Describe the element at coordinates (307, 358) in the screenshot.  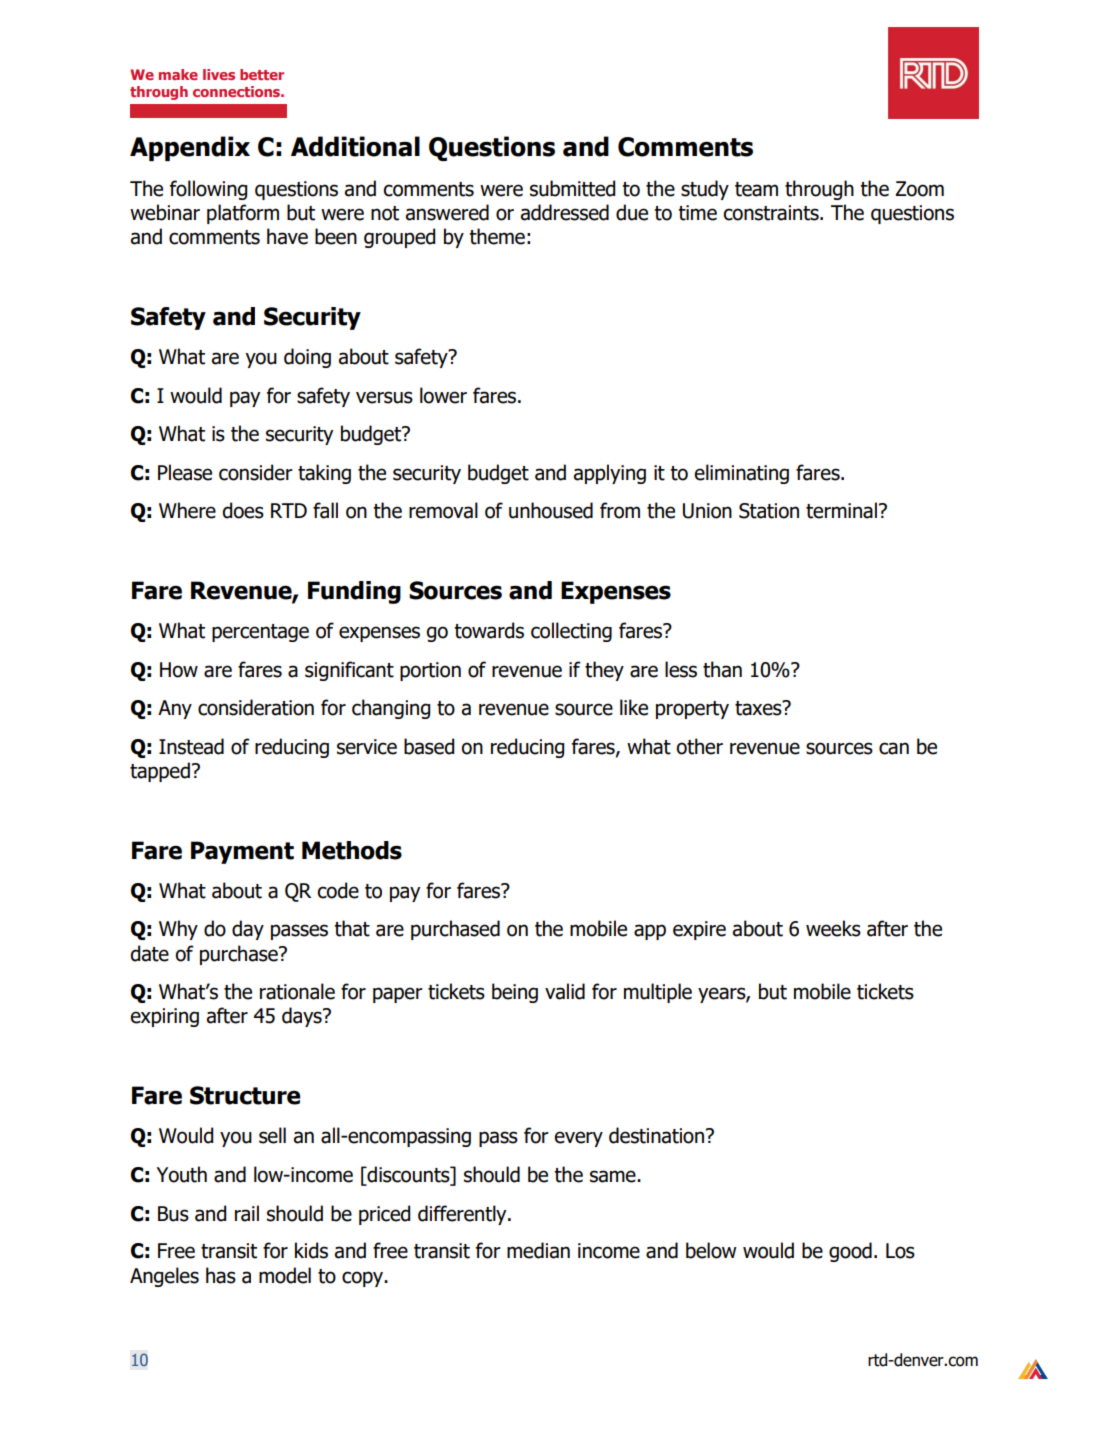
I see `doing` at that location.
